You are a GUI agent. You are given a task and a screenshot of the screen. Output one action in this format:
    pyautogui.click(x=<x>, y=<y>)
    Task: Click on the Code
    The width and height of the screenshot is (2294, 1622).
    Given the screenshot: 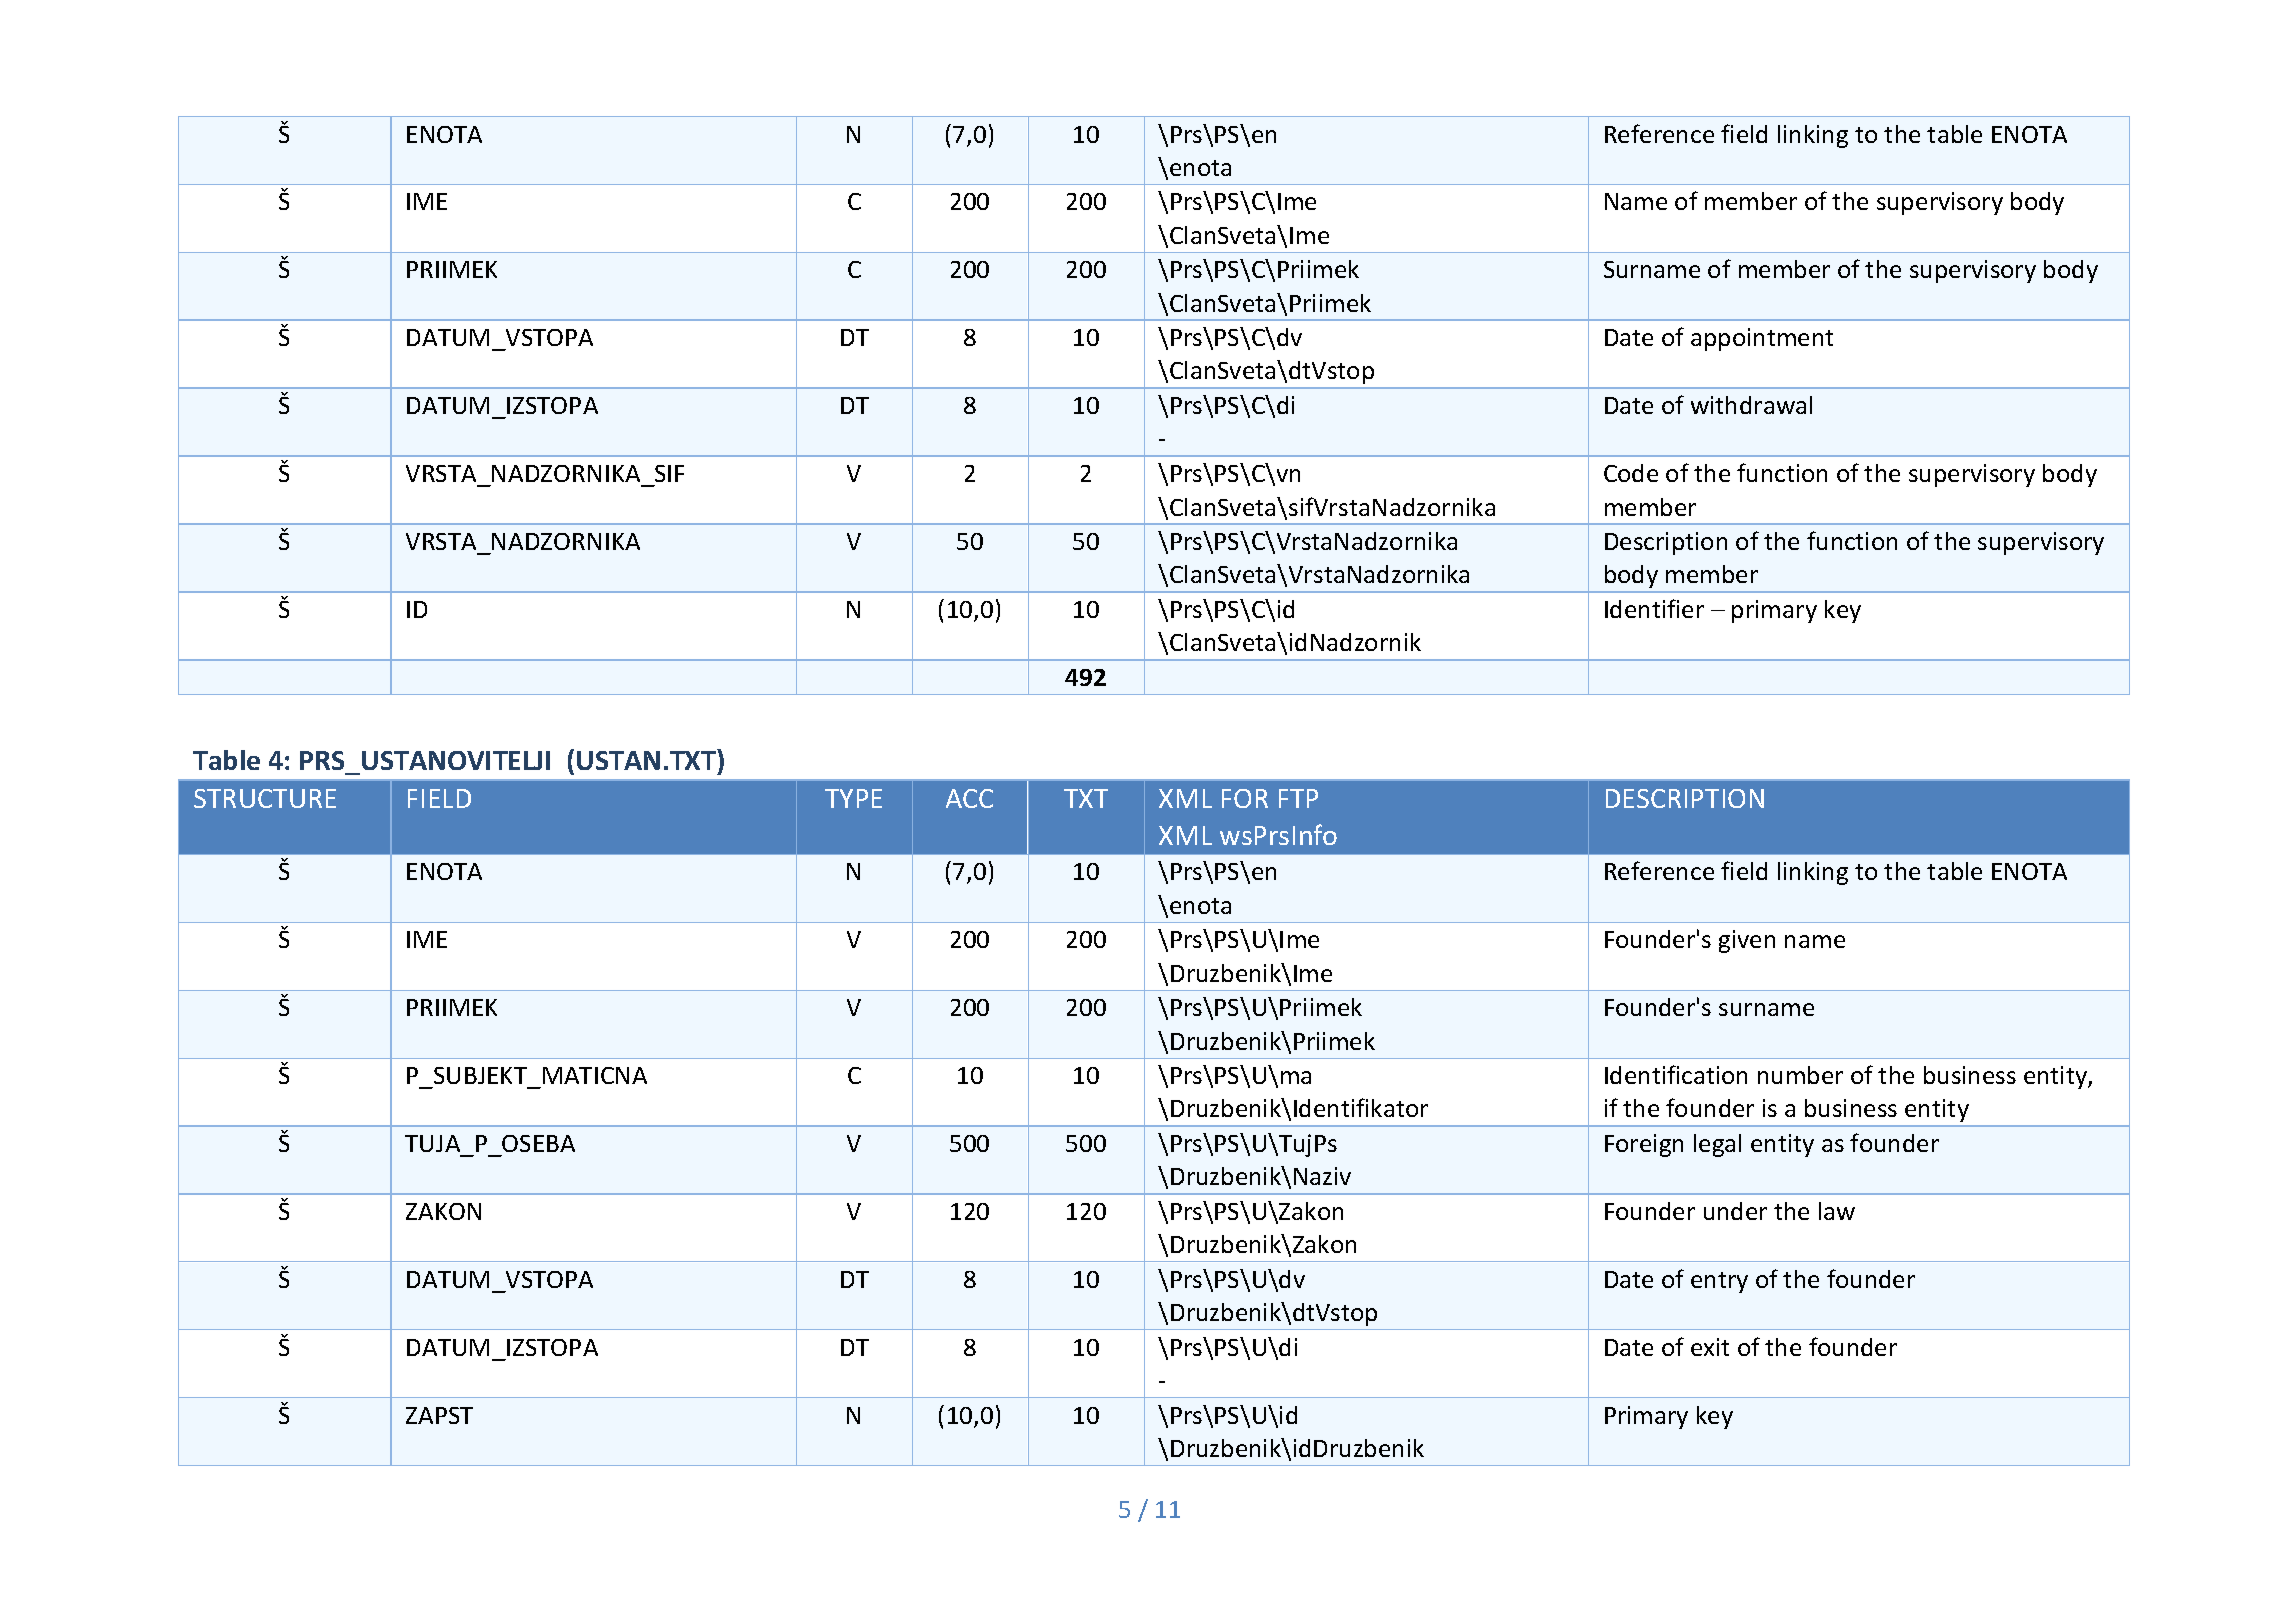 What is the action you would take?
    pyautogui.click(x=1631, y=473)
